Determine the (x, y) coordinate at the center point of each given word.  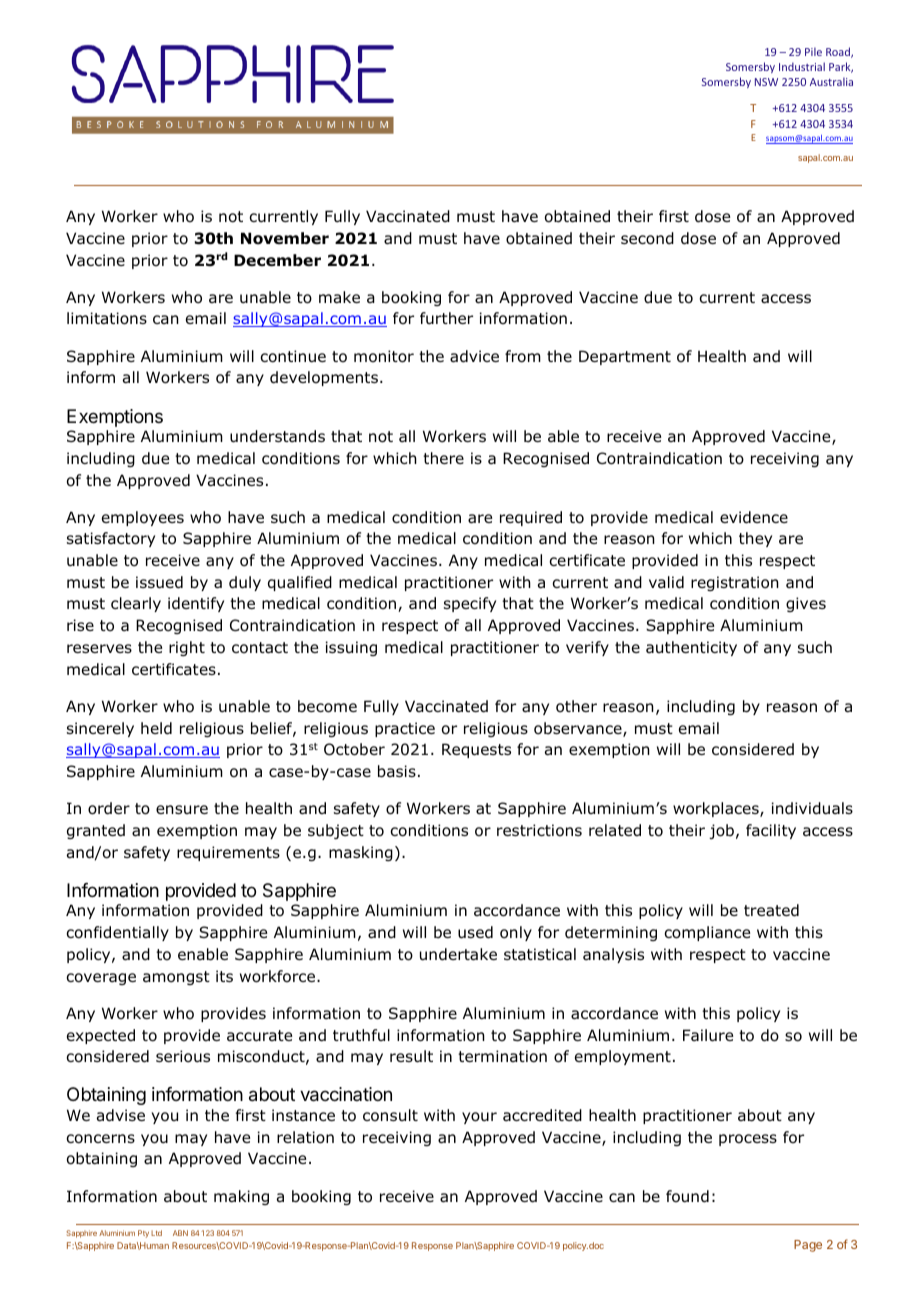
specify (470, 604)
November (285, 238)
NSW (766, 82)
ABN (180, 1233)
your (479, 1118)
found (687, 1196)
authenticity (691, 648)
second (647, 238)
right (187, 648)
